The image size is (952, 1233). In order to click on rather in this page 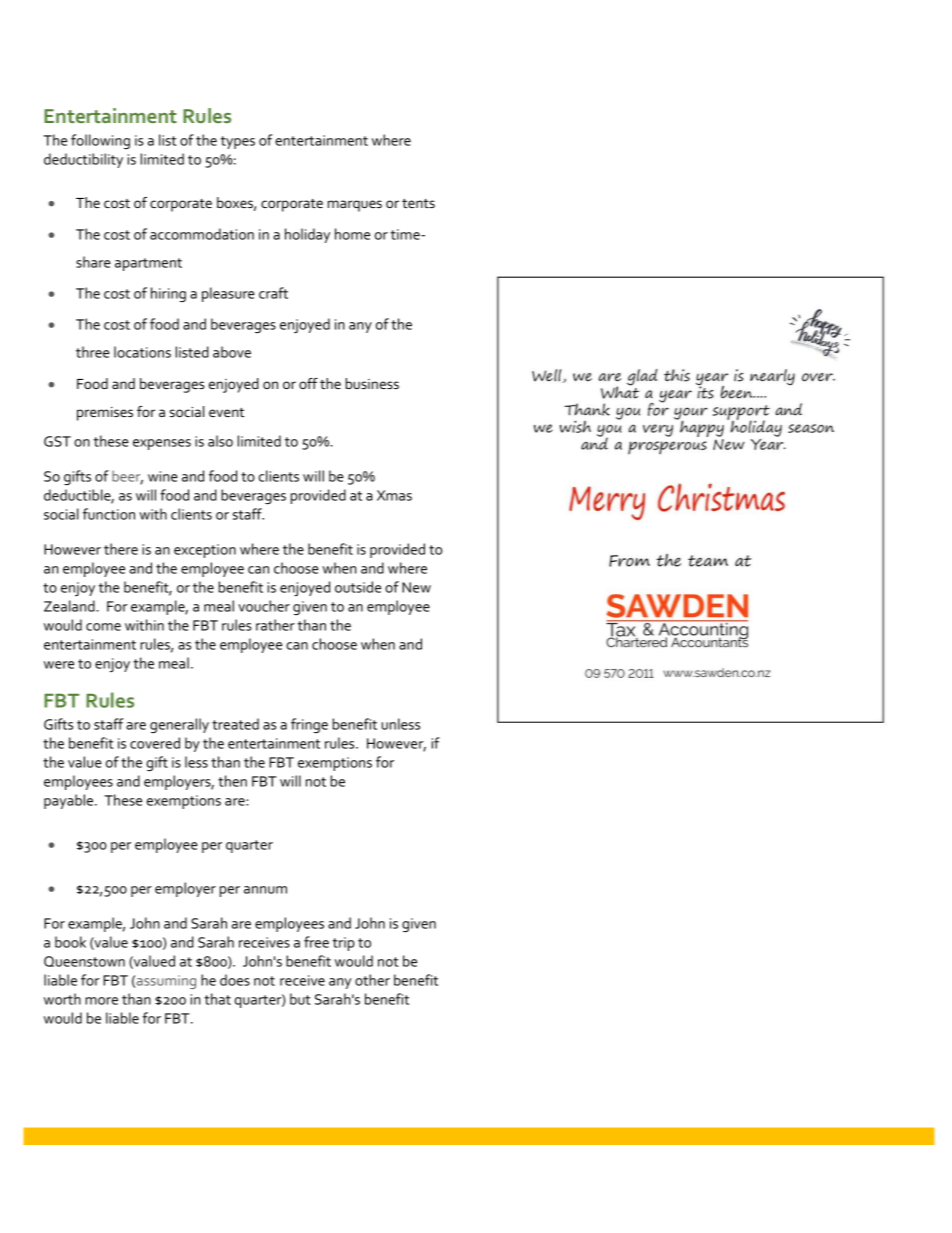, I will do `click(275, 625)`.
